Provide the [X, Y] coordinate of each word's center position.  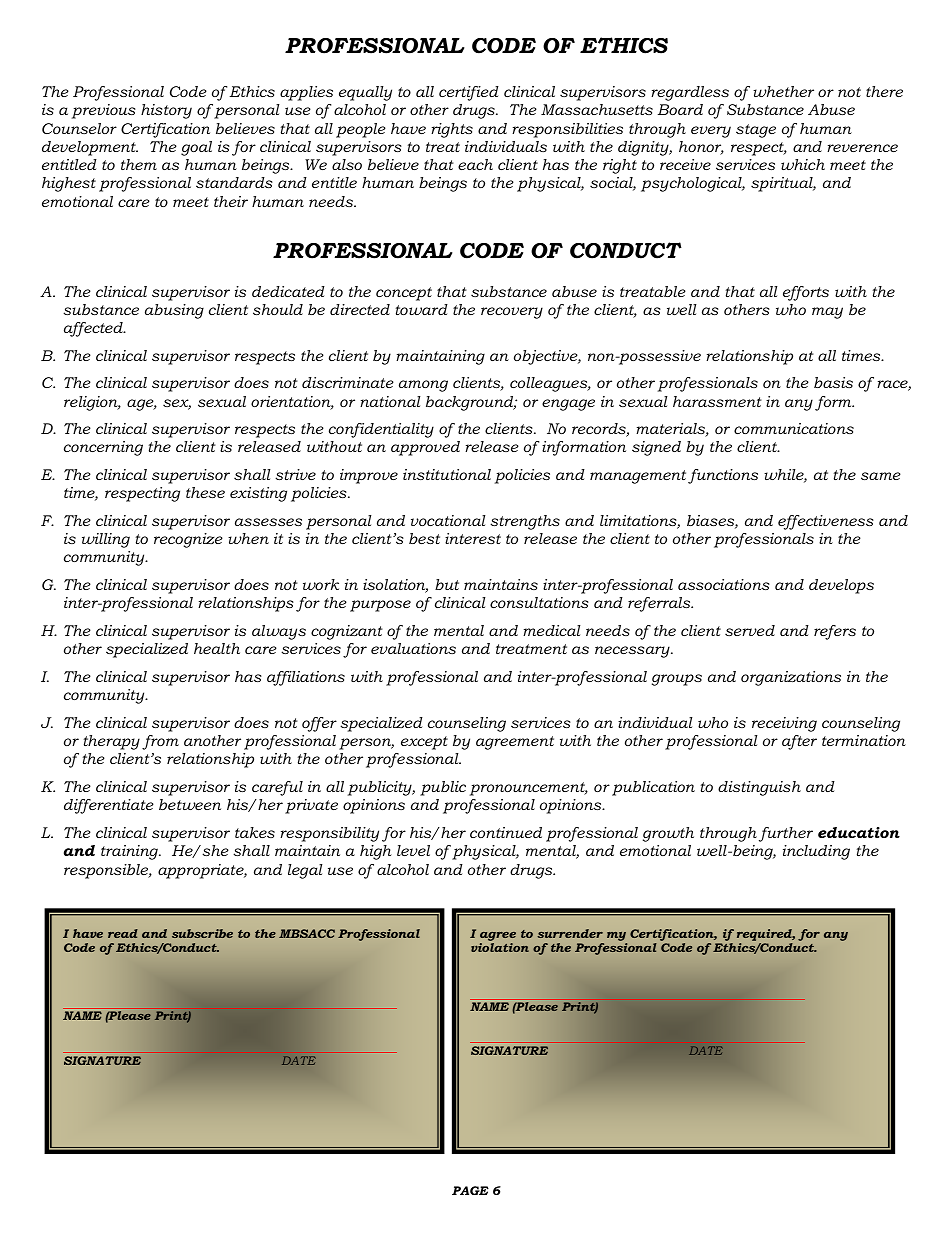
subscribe [202, 933]
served [750, 630]
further [786, 834]
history [166, 111]
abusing [174, 311]
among [423, 386]
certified [469, 93]
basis [833, 382]
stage [756, 131]
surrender [570, 933]
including [816, 852]
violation [500, 947]
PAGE [470, 1190]
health [217, 648]
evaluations [413, 648]
